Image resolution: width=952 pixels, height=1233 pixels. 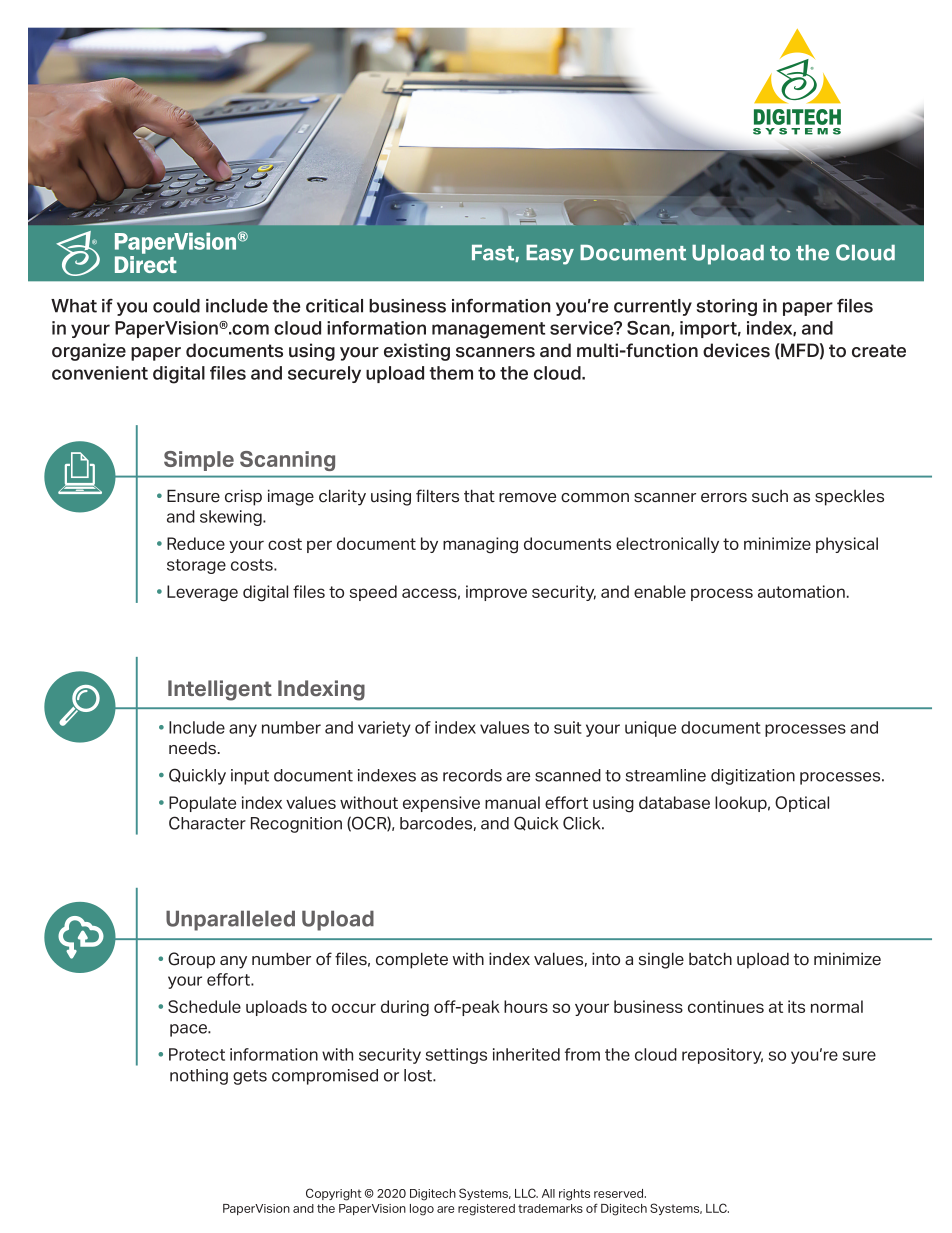 I want to click on needs, so click(x=192, y=748).
